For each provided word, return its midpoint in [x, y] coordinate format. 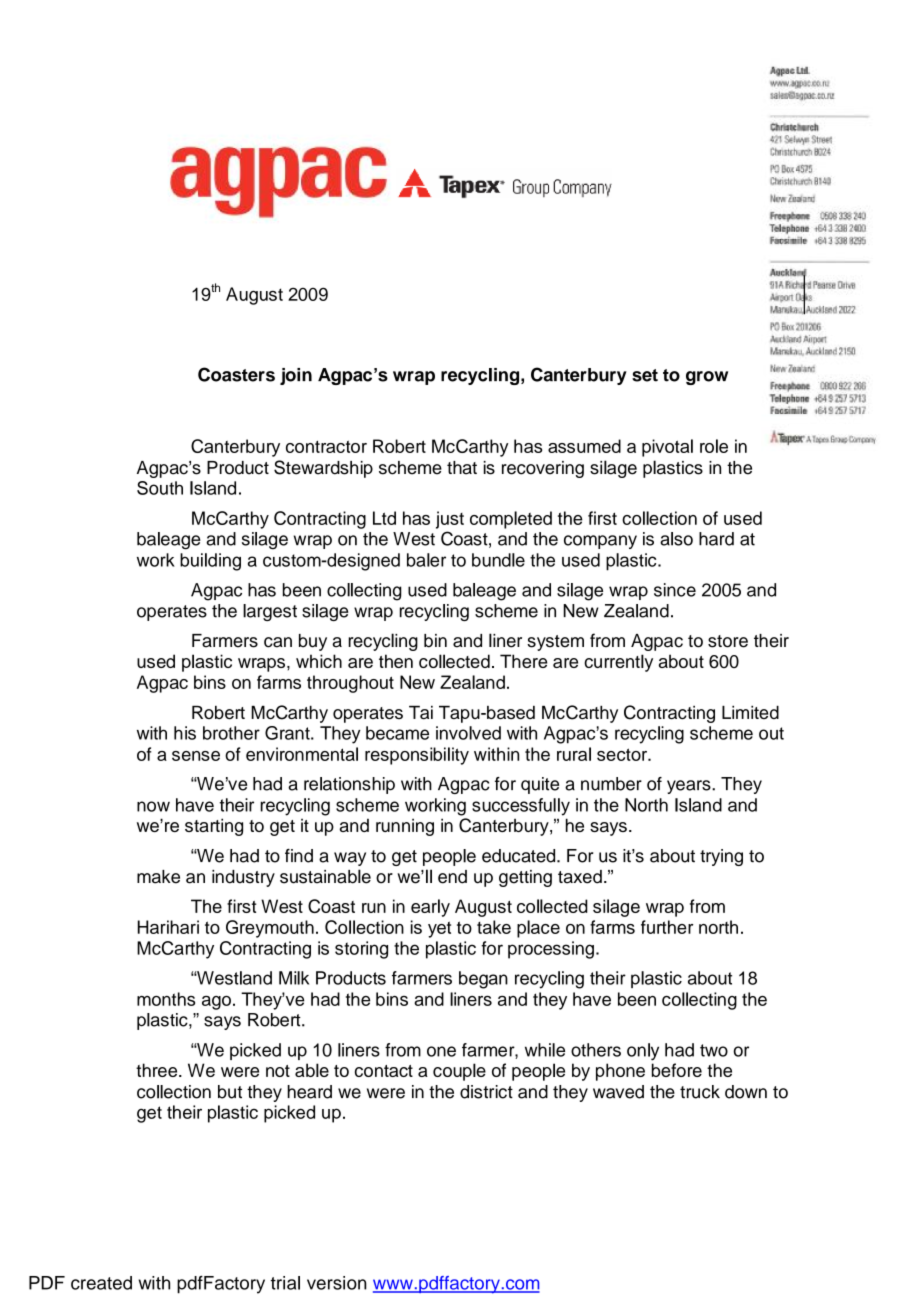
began [483, 980]
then [396, 661]
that [462, 468]
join [296, 376]
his [185, 733]
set [645, 375]
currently [618, 663]
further [667, 927]
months [166, 999]
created [101, 1283]
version [337, 1283]
